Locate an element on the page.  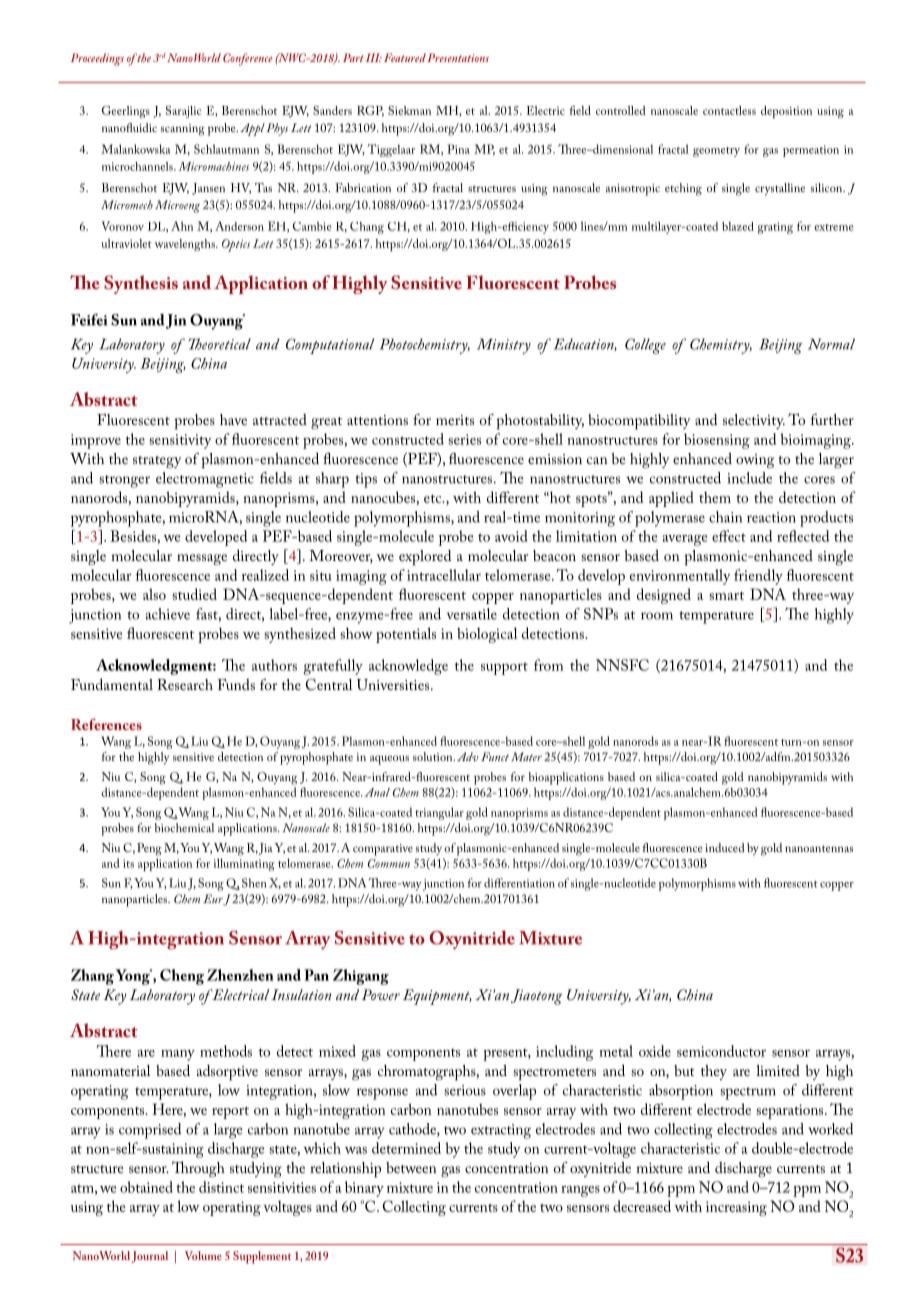
biological is located at coordinates (487, 635).
